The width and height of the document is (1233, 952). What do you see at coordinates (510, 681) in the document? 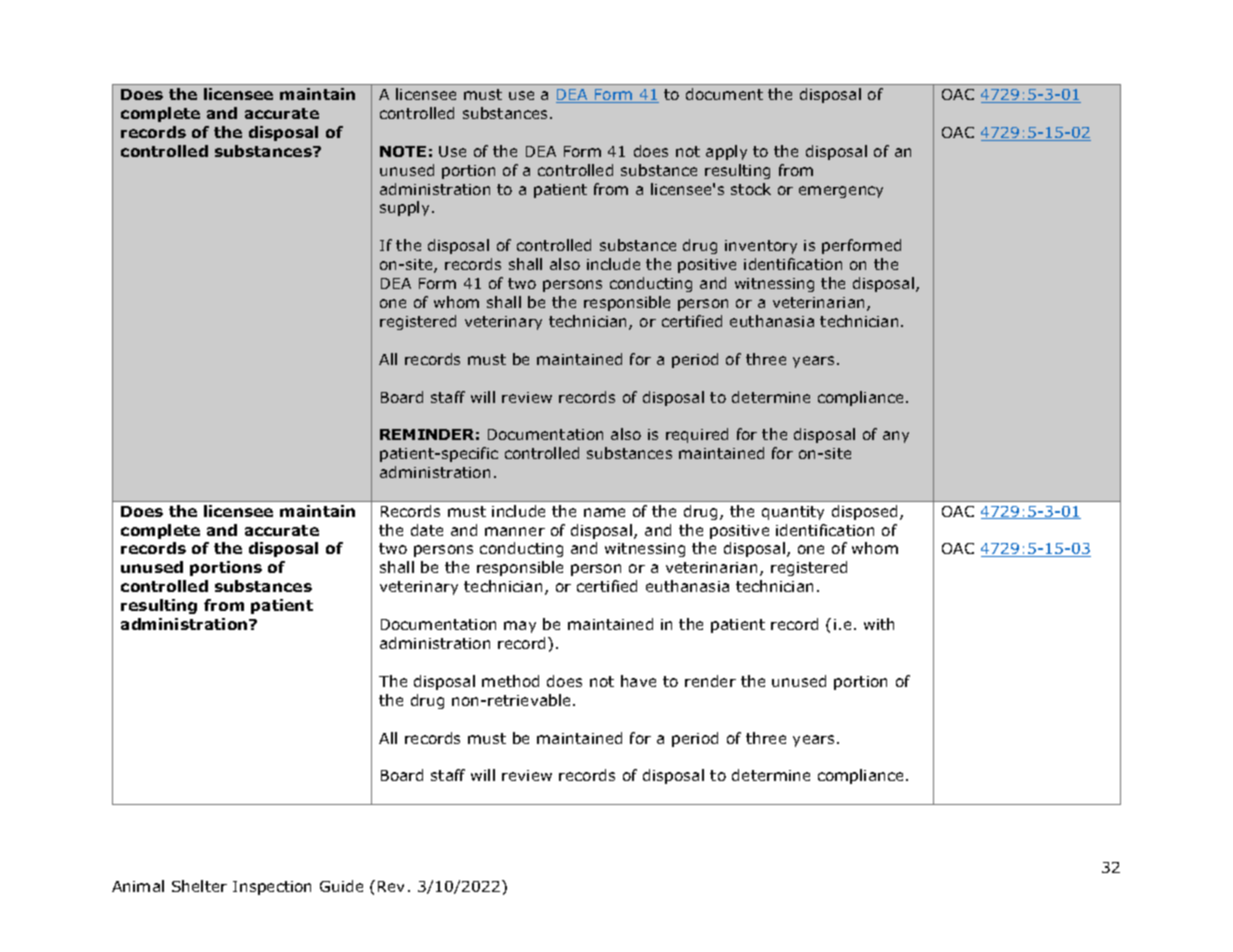
I see `method` at bounding box center [510, 681].
